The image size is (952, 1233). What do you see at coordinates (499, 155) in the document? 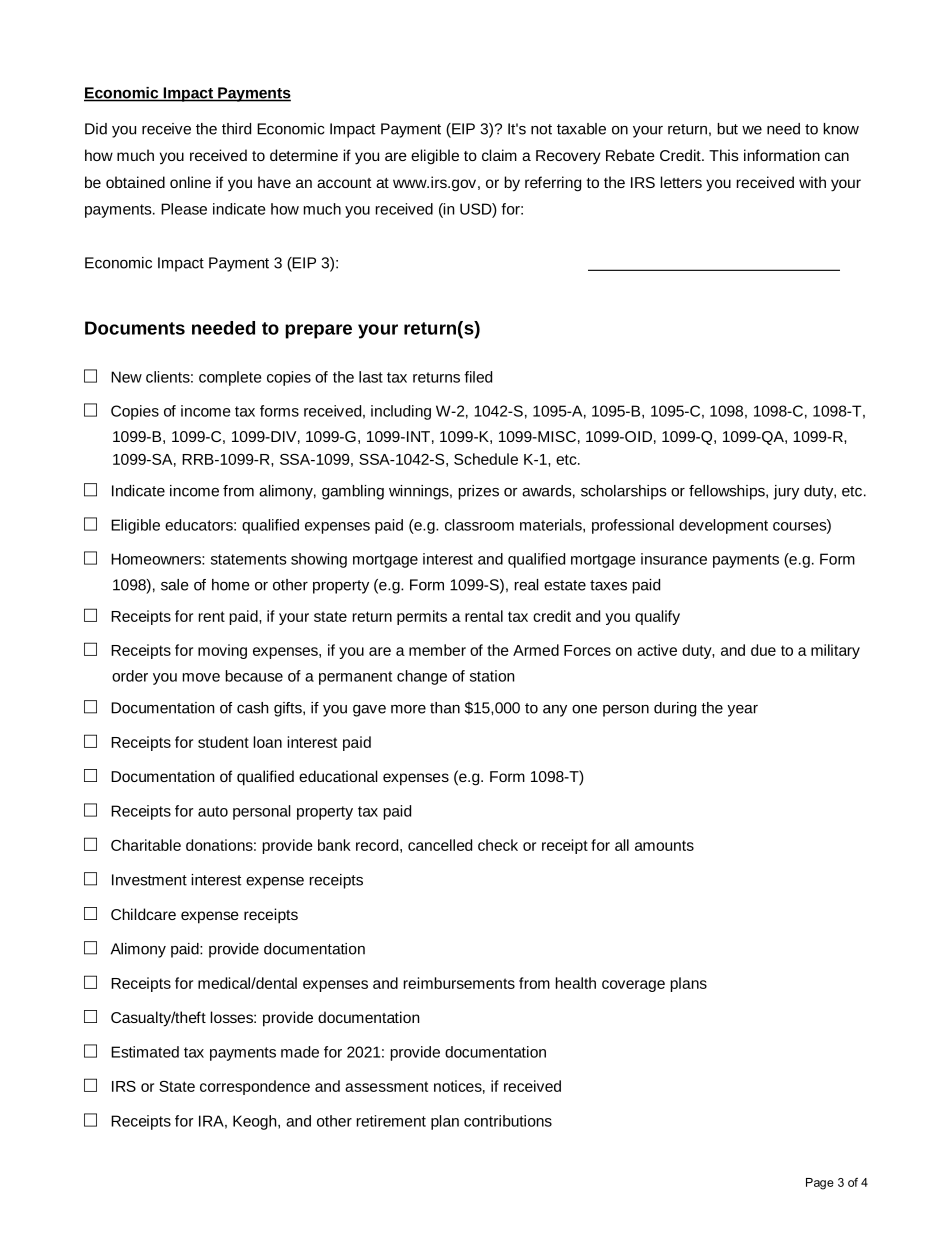
I see `claim` at bounding box center [499, 155].
